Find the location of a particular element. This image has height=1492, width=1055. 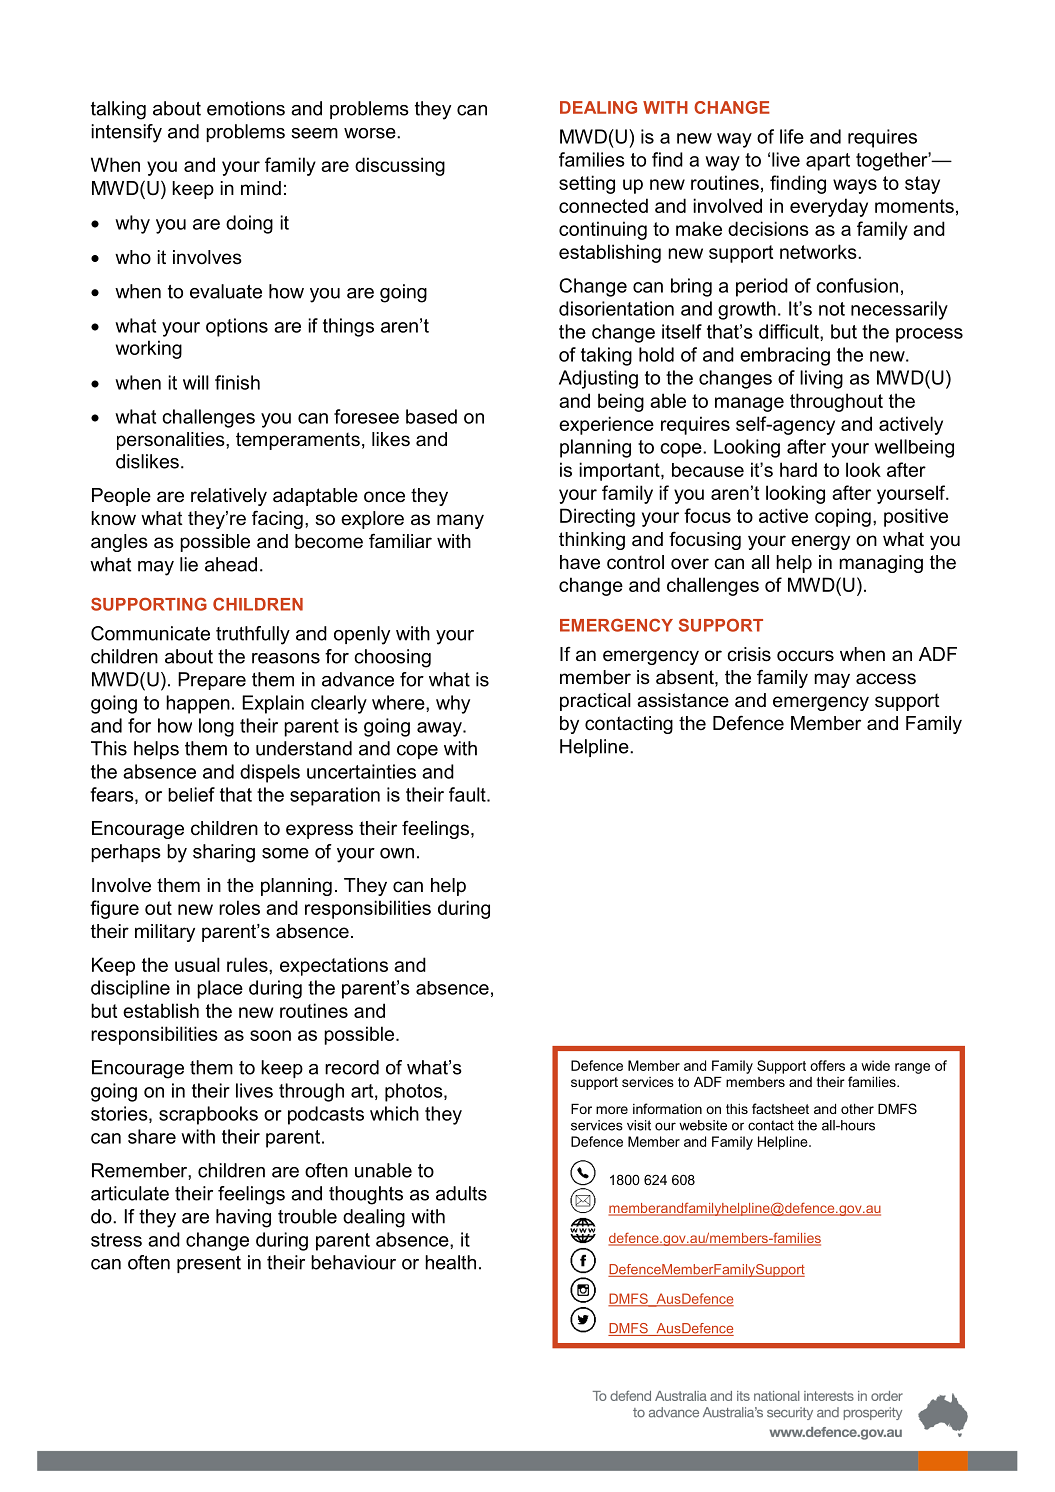

usual is located at coordinates (197, 964).
